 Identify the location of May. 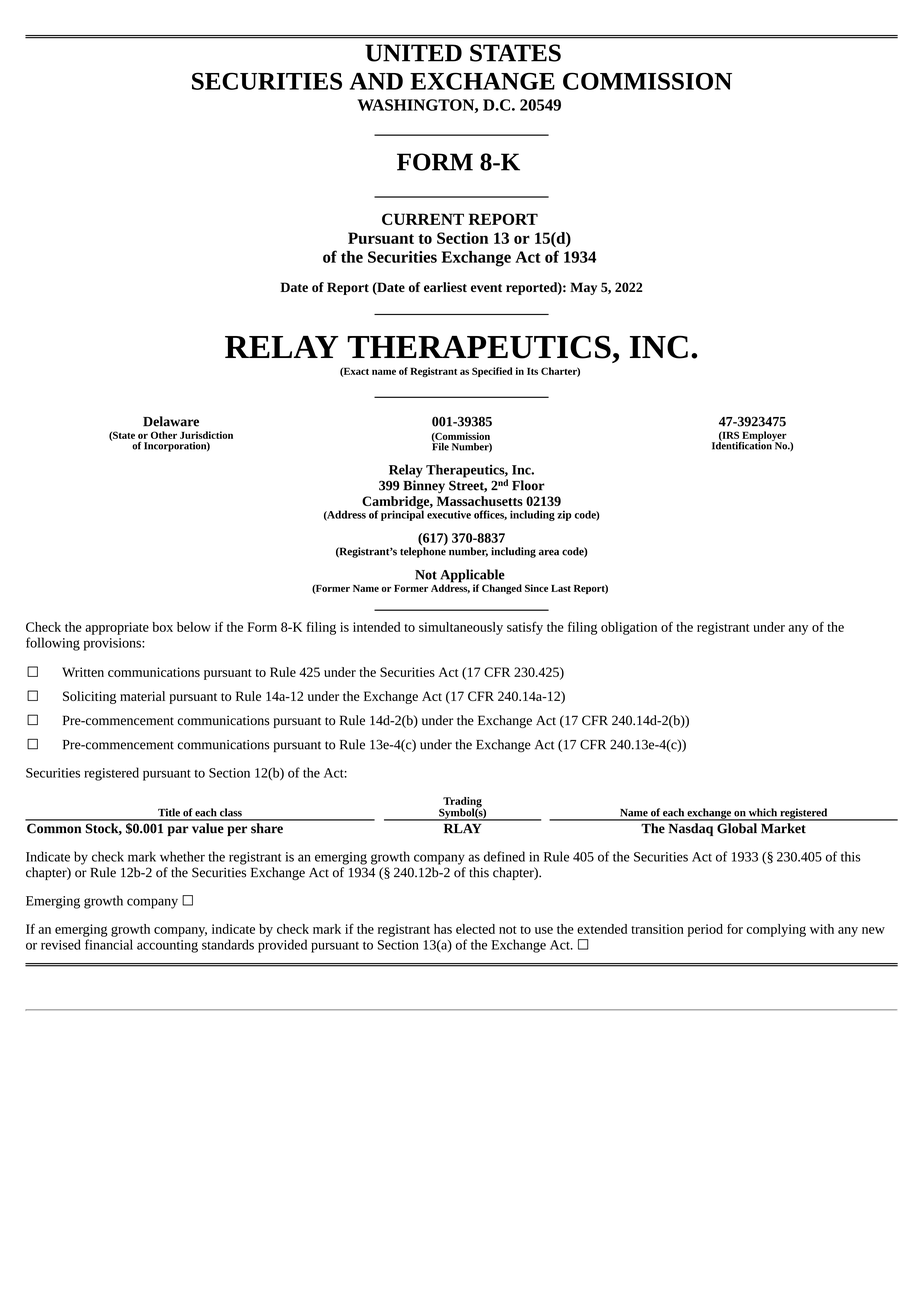
(583, 288).
